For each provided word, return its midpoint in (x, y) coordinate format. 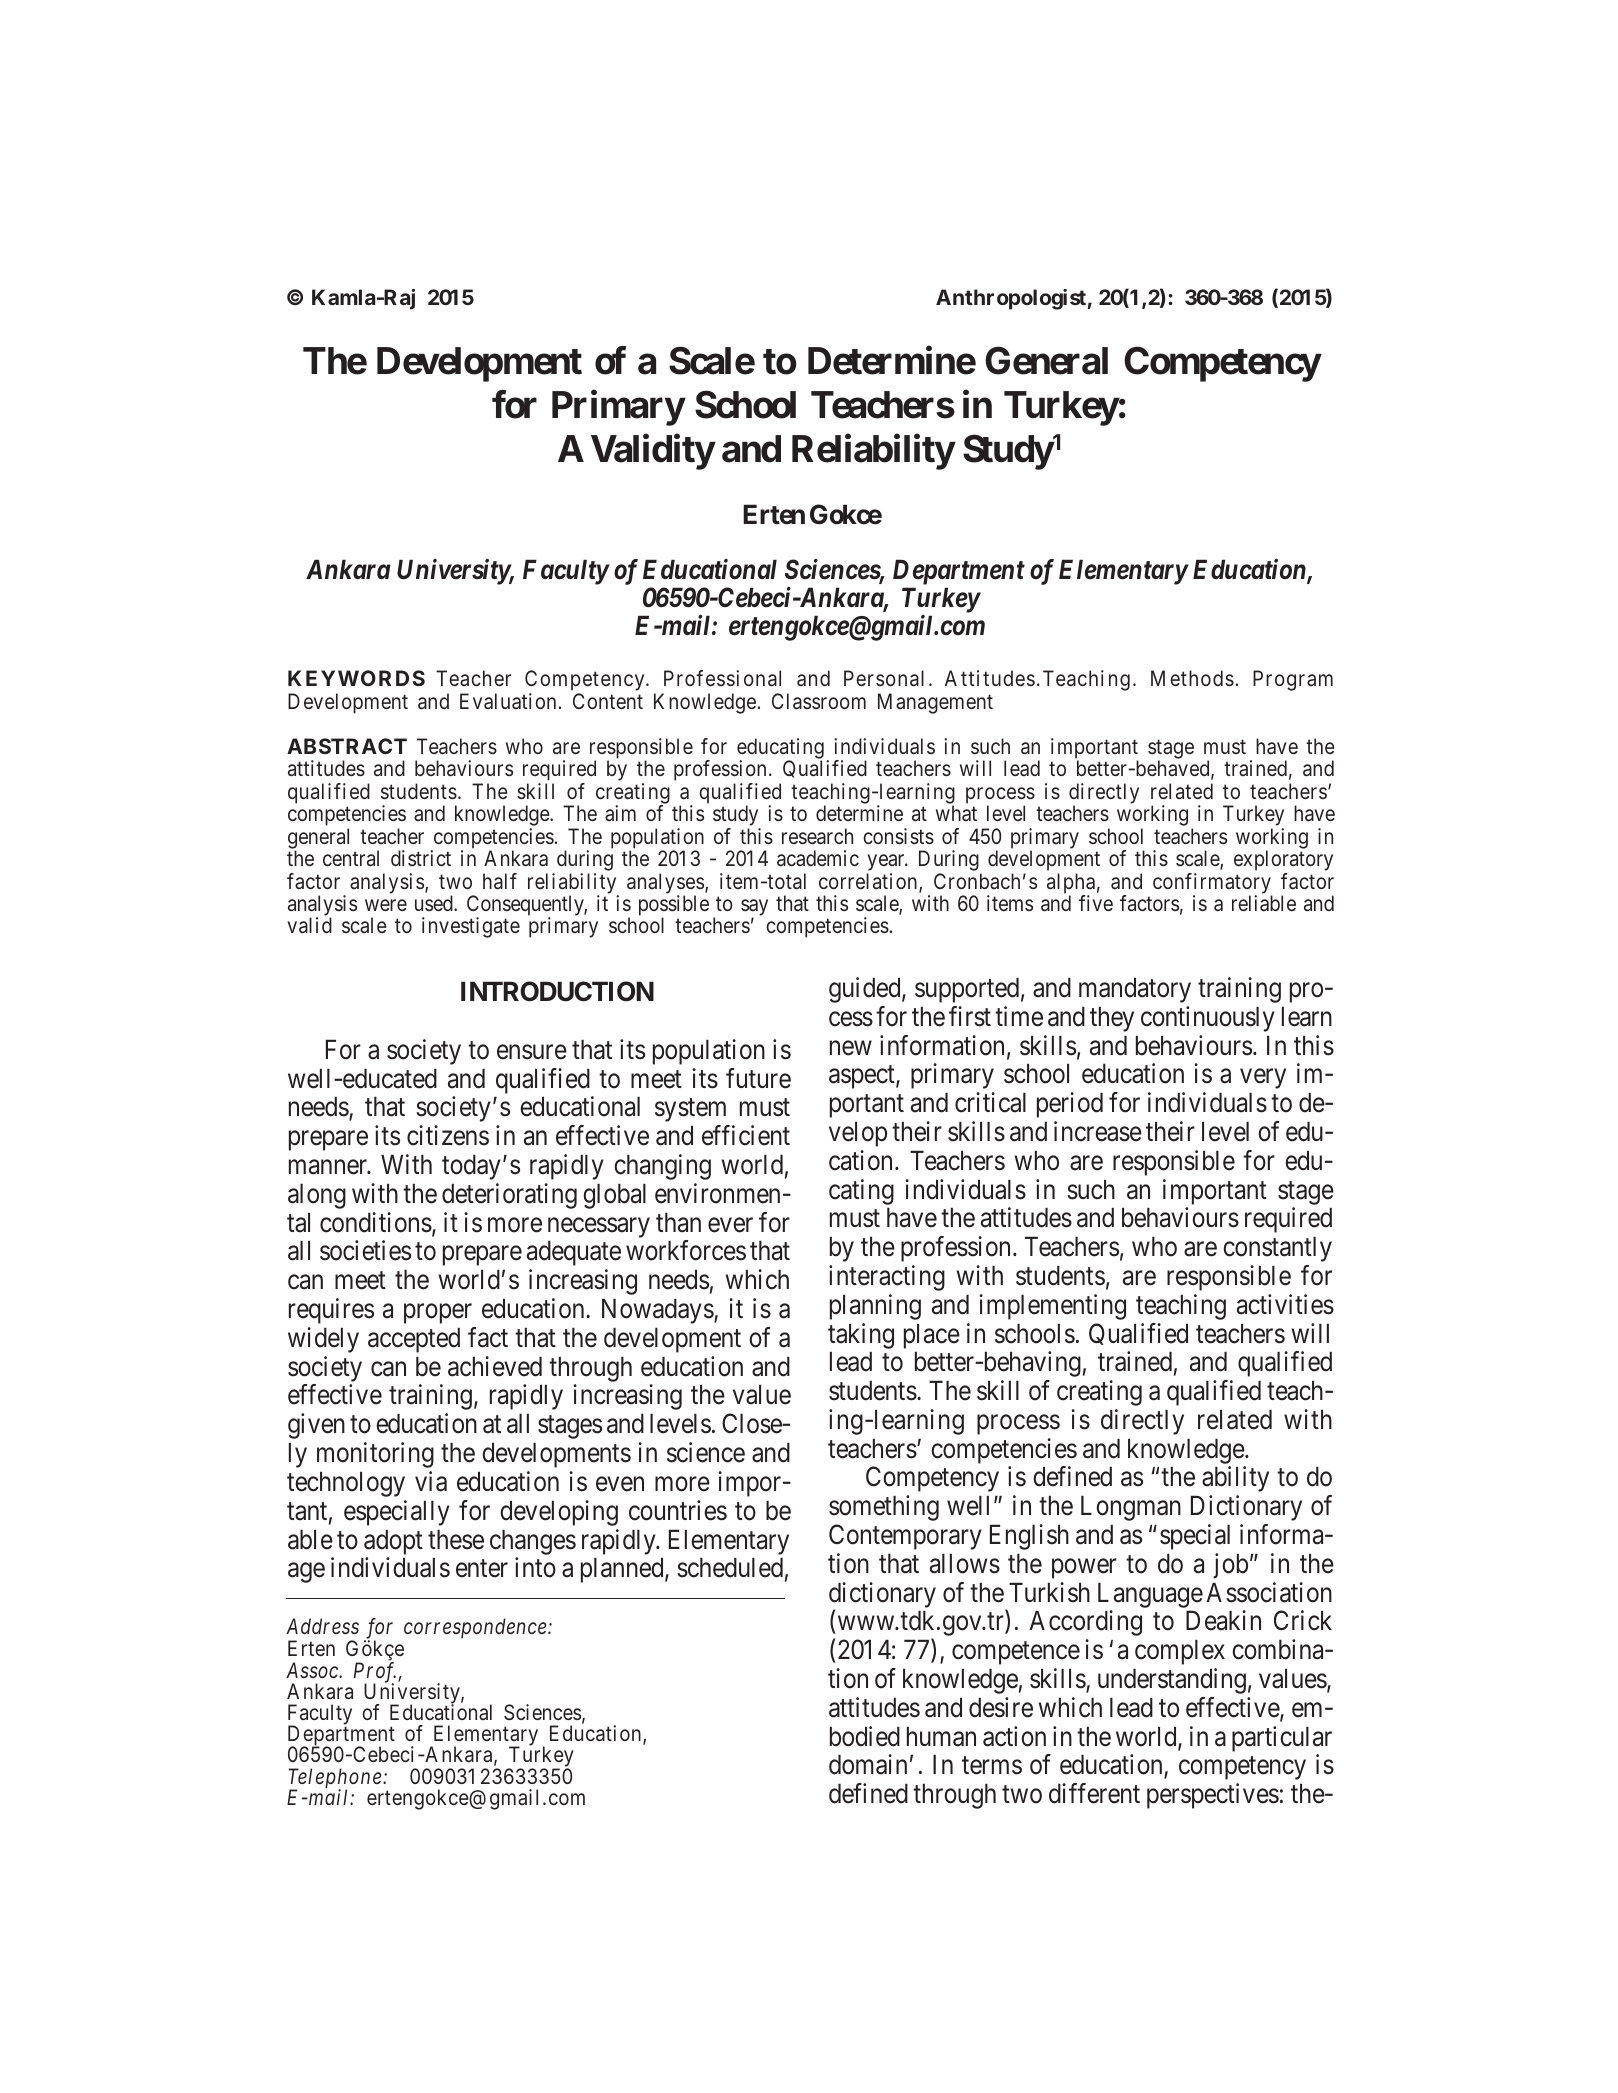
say (754, 909)
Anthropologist (1011, 299)
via (431, 1481)
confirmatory (1212, 884)
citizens (448, 1135)
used (435, 903)
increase (1098, 1131)
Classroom (819, 701)
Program (1293, 680)
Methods (1192, 678)
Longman (1131, 1508)
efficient (746, 1135)
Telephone (336, 1779)
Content (608, 701)
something (884, 1508)
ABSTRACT (347, 746)
